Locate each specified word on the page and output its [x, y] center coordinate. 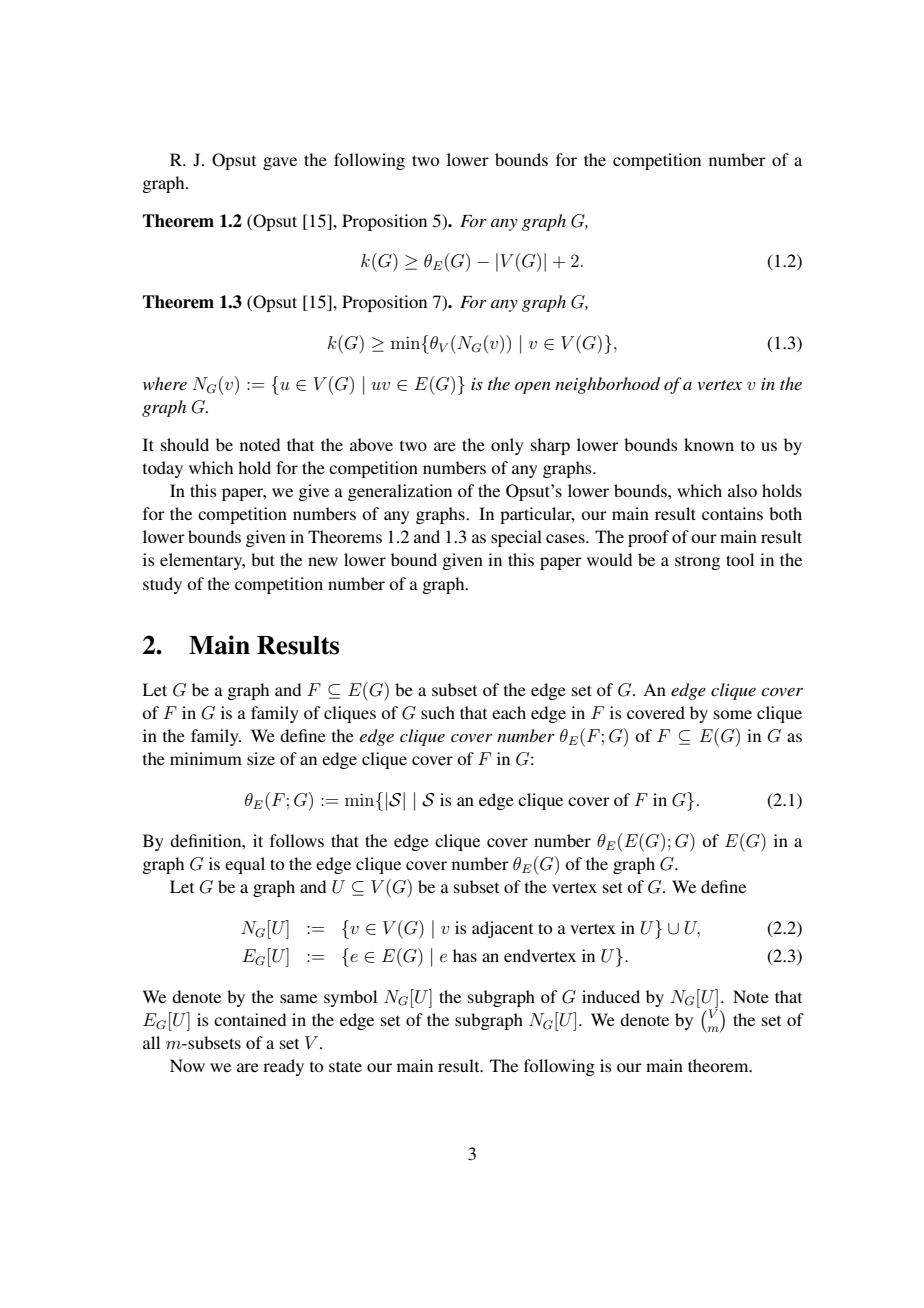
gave [280, 163]
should [185, 444]
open [533, 388]
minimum [206, 758]
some [733, 714]
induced [611, 996]
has [465, 955]
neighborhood [607, 385]
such [438, 712]
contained [250, 1019]
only [507, 446]
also [742, 490]
